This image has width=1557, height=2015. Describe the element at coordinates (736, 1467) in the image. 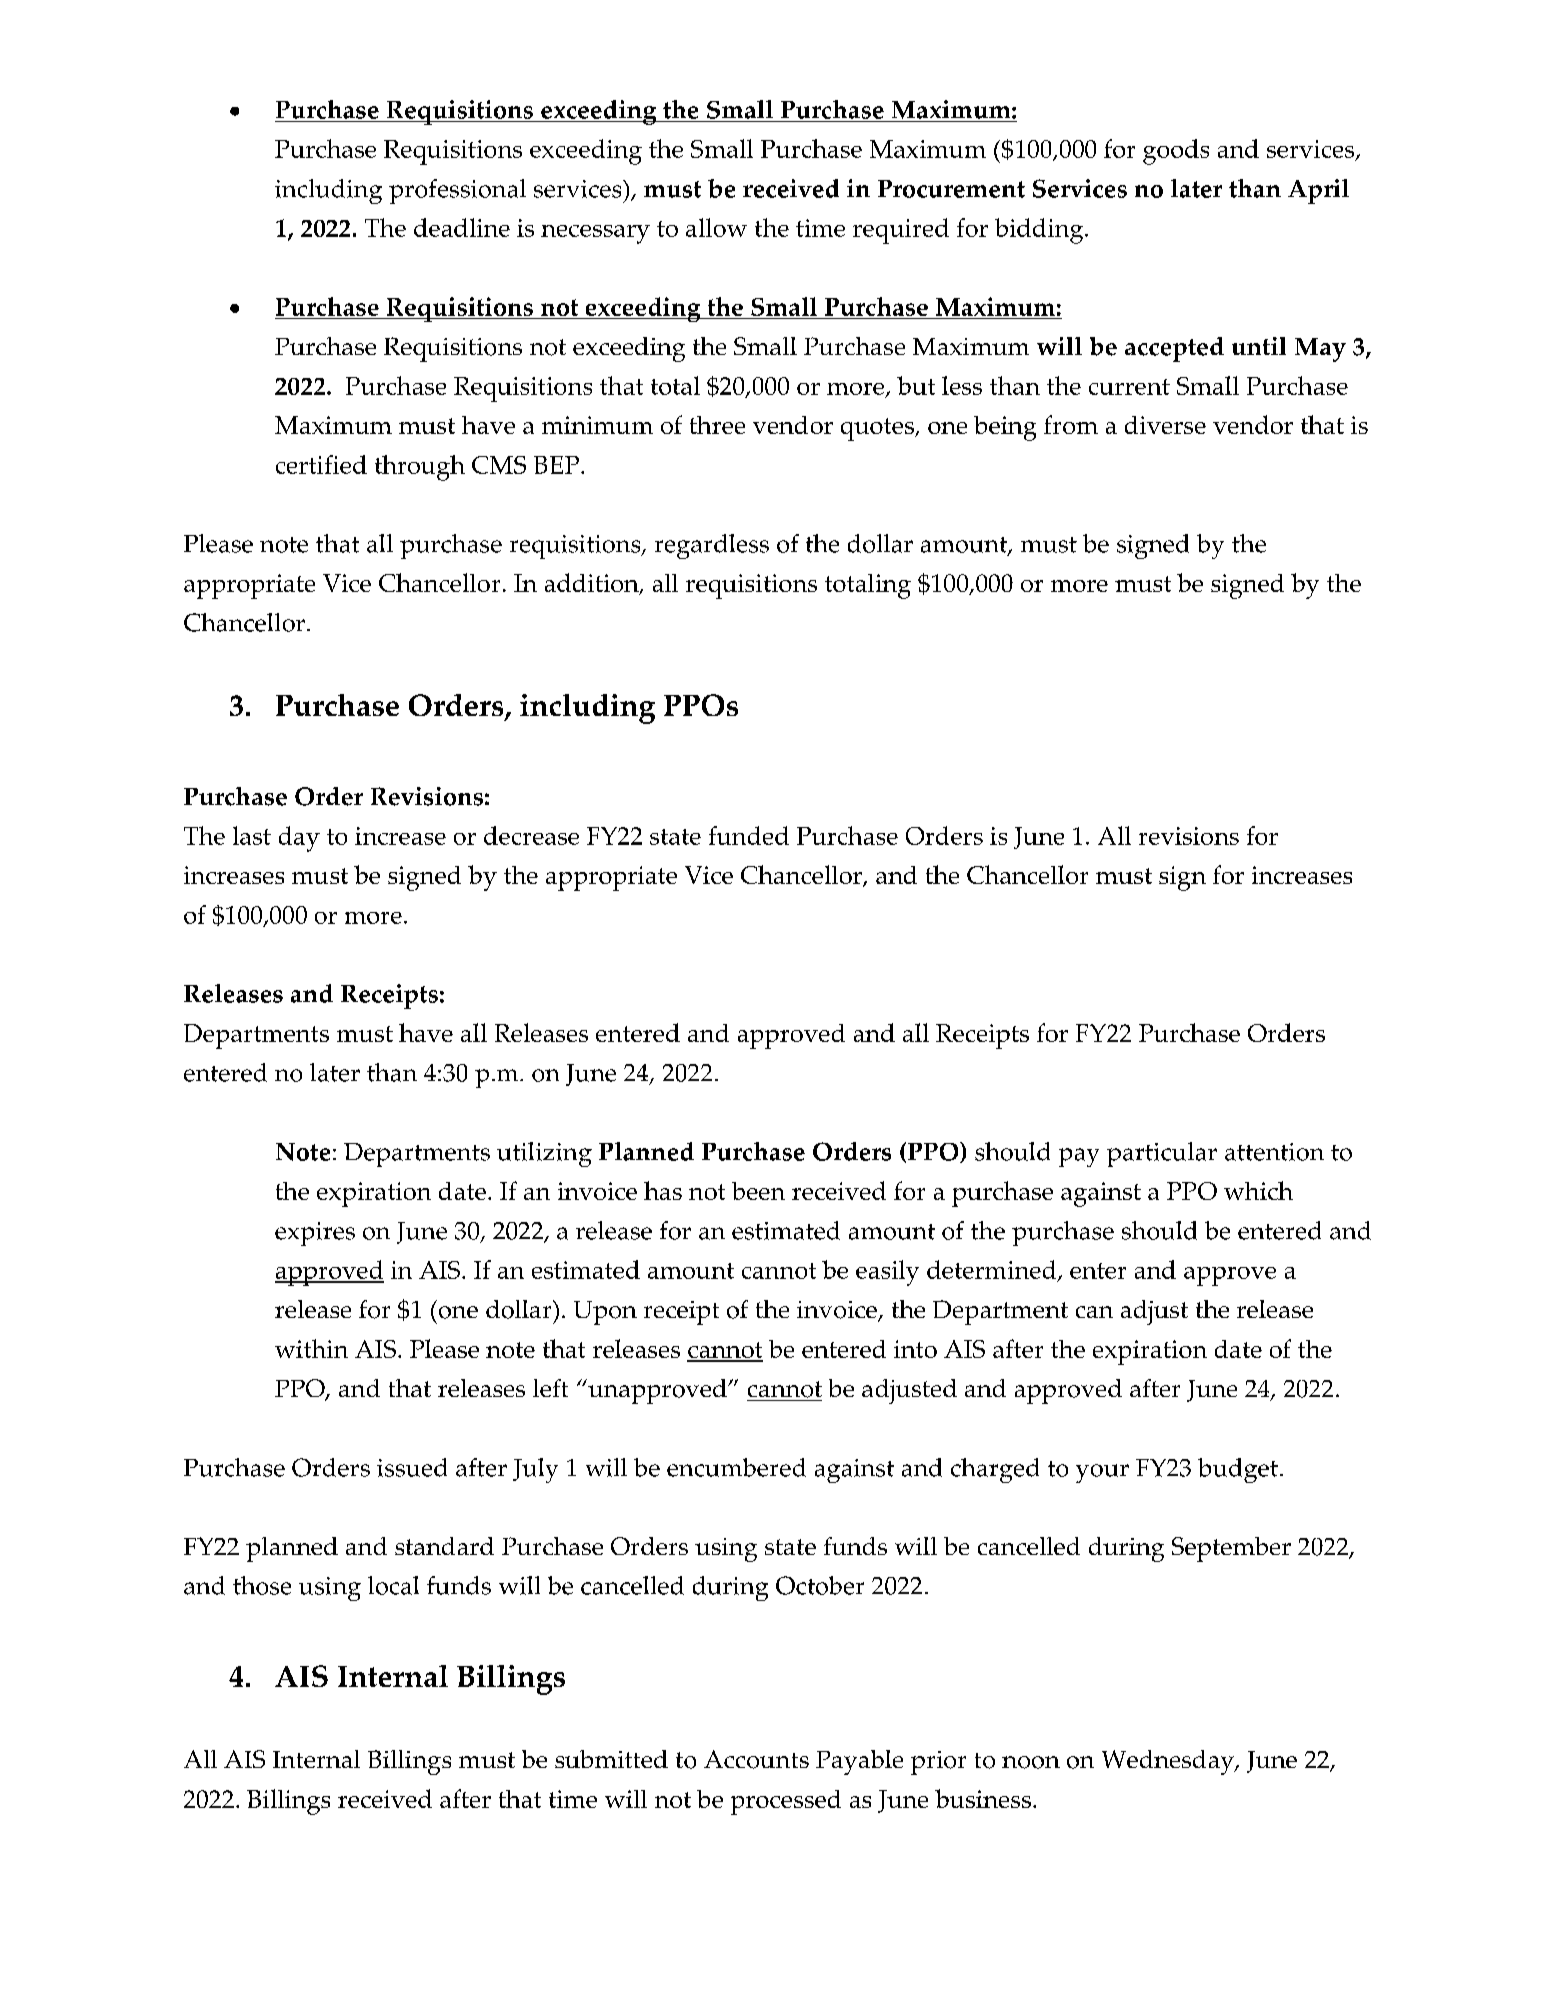

I see `encumbered` at that location.
